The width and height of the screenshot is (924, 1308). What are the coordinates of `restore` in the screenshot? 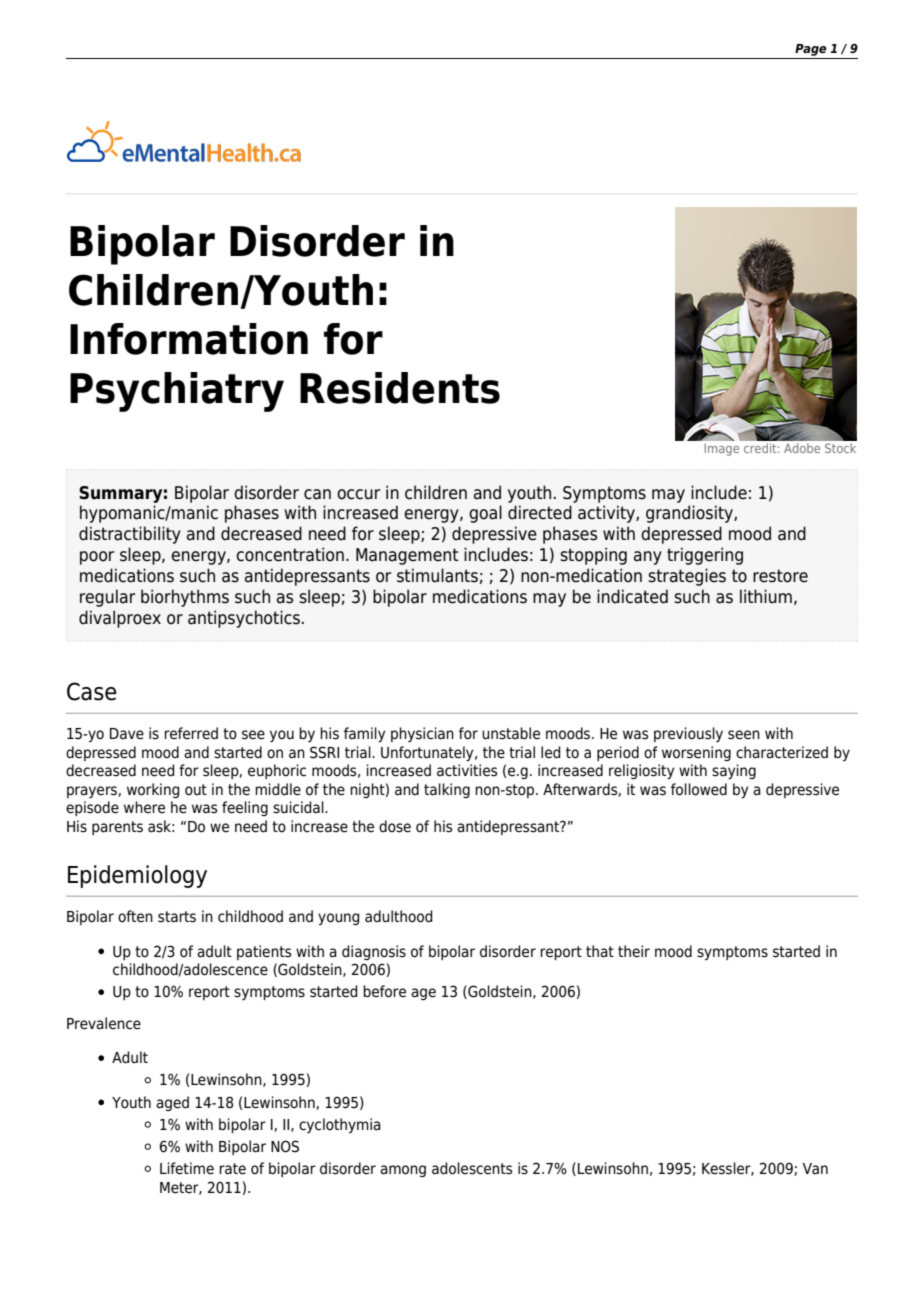 It's located at (780, 576).
